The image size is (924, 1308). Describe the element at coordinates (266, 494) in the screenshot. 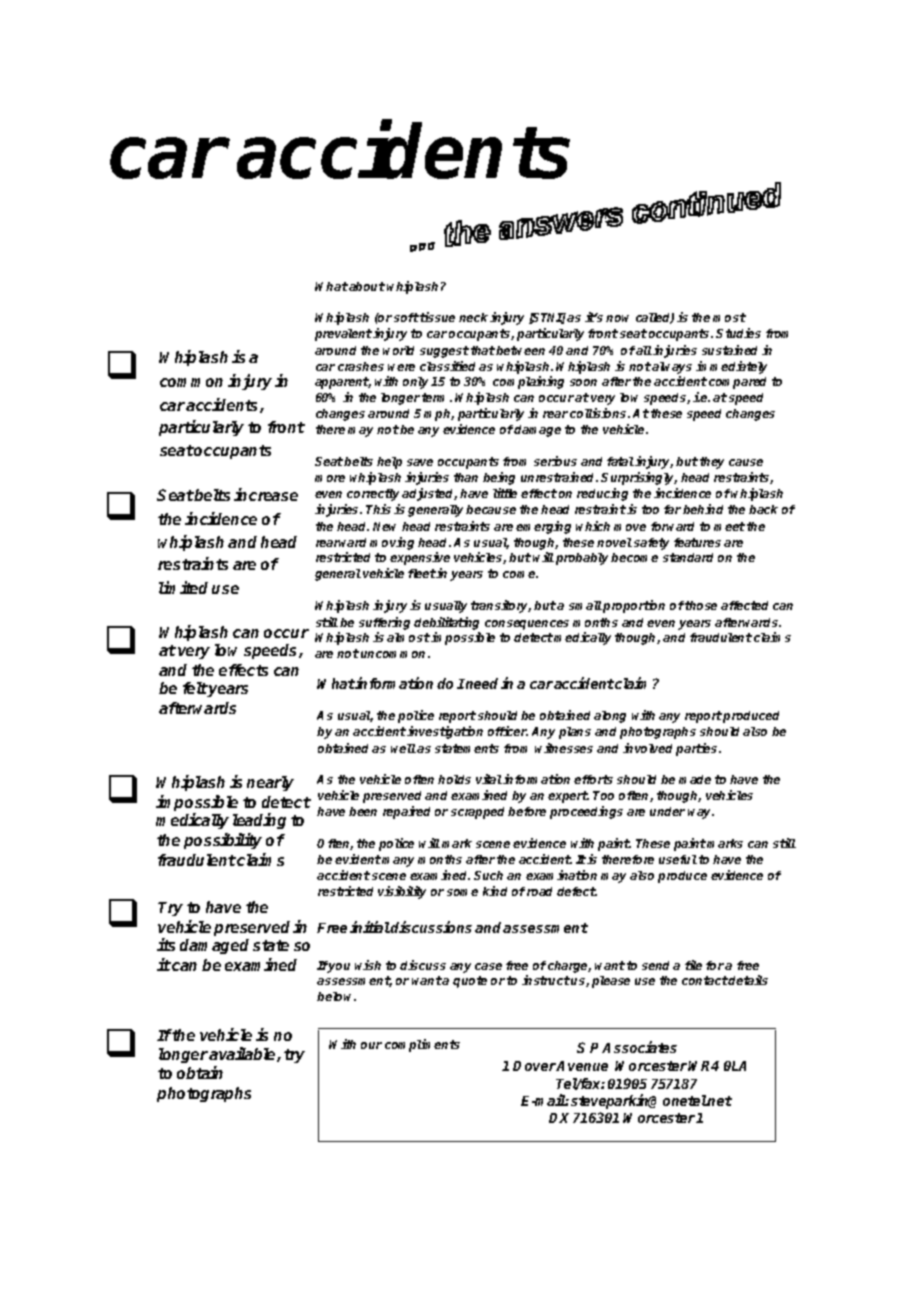

I see `increase` at that location.
